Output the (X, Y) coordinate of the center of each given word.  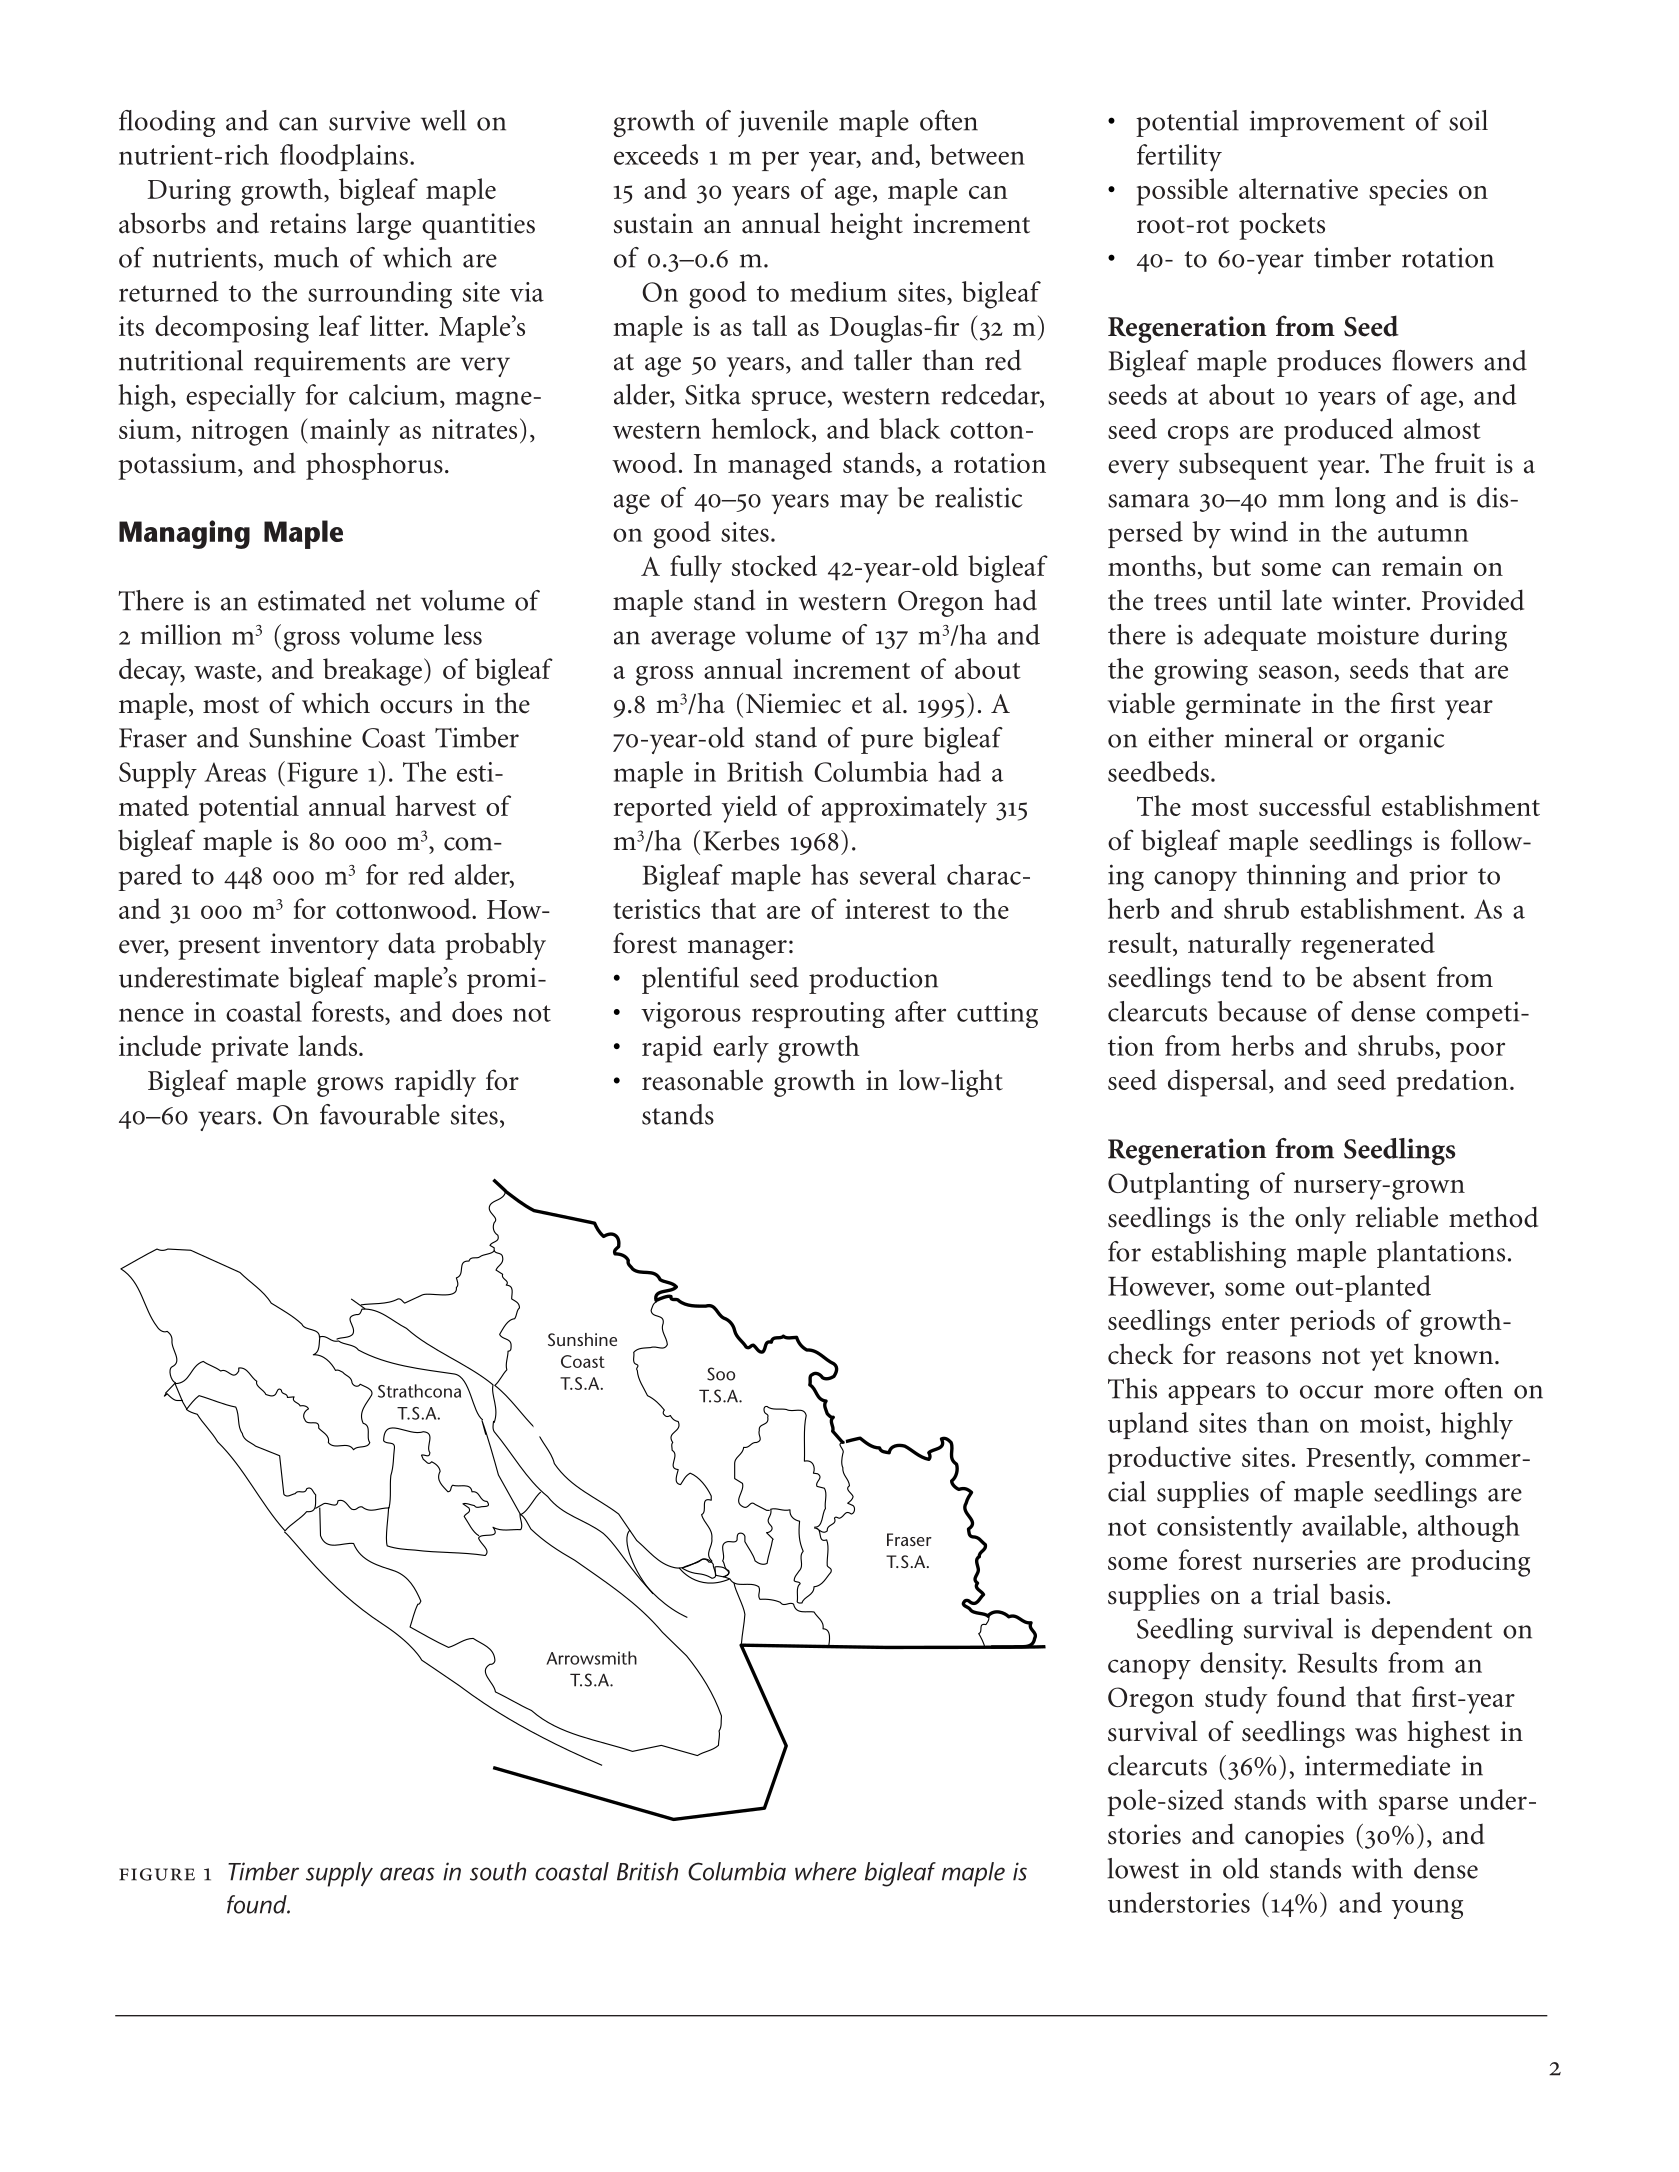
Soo (721, 1374)
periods (1332, 1323)
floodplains (344, 157)
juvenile (783, 123)
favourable (380, 1114)
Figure (322, 775)
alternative (1298, 188)
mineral (1269, 737)
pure (887, 744)
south (498, 1871)
